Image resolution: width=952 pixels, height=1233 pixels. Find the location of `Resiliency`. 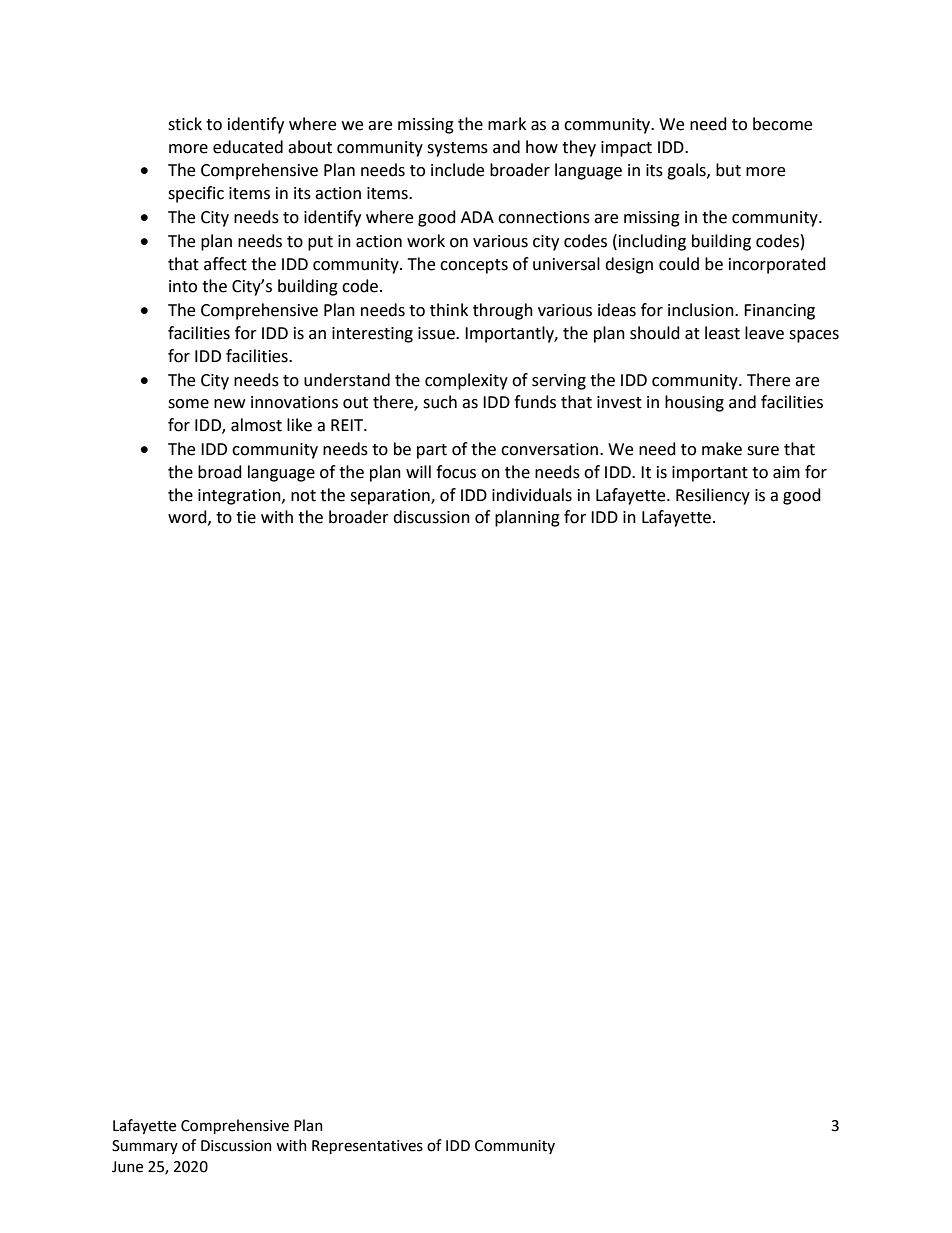

Resiliency is located at coordinates (713, 496).
